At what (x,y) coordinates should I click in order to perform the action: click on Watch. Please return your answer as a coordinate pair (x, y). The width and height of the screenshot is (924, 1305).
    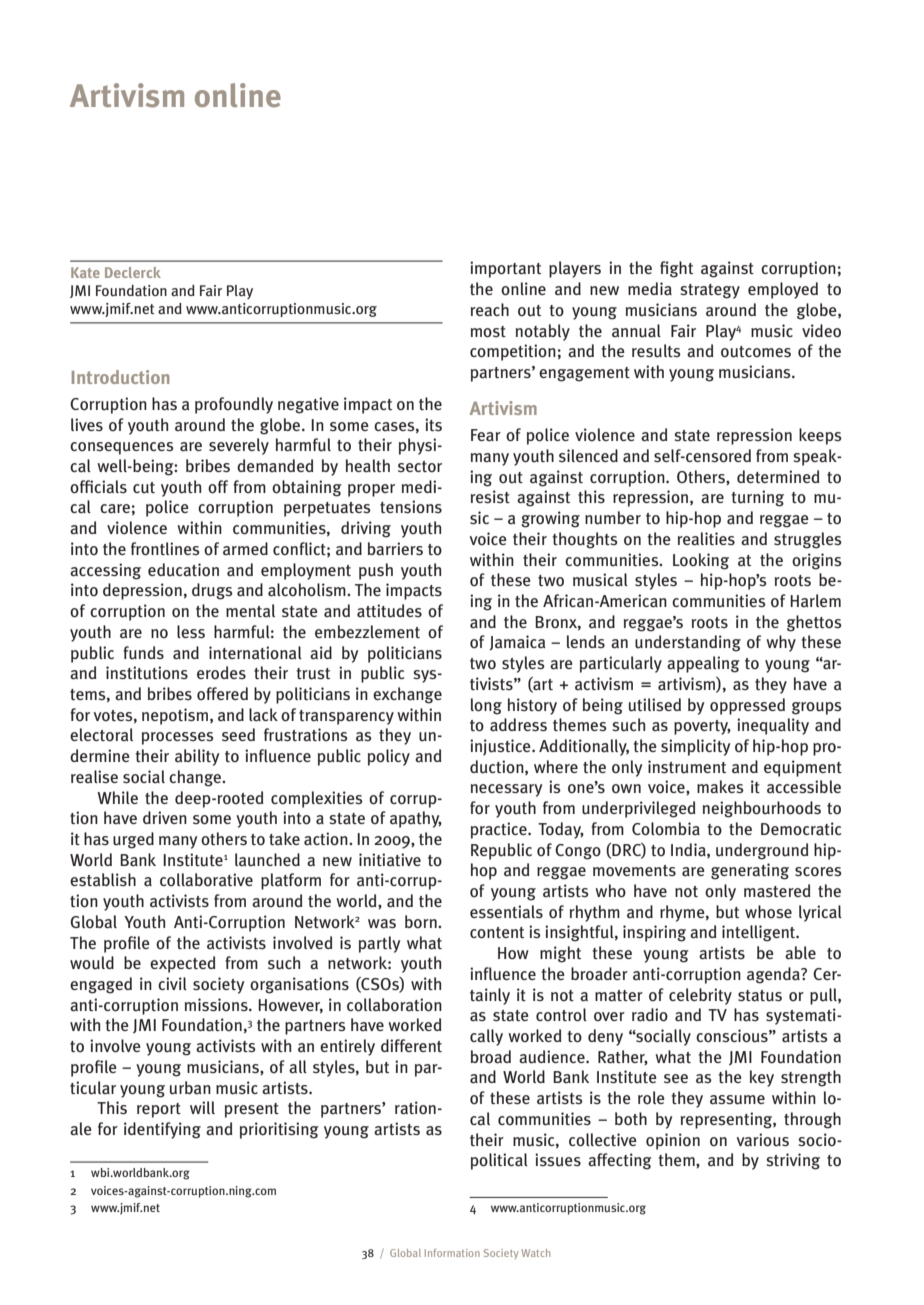
    Looking at the image, I should click on (535, 1253).
